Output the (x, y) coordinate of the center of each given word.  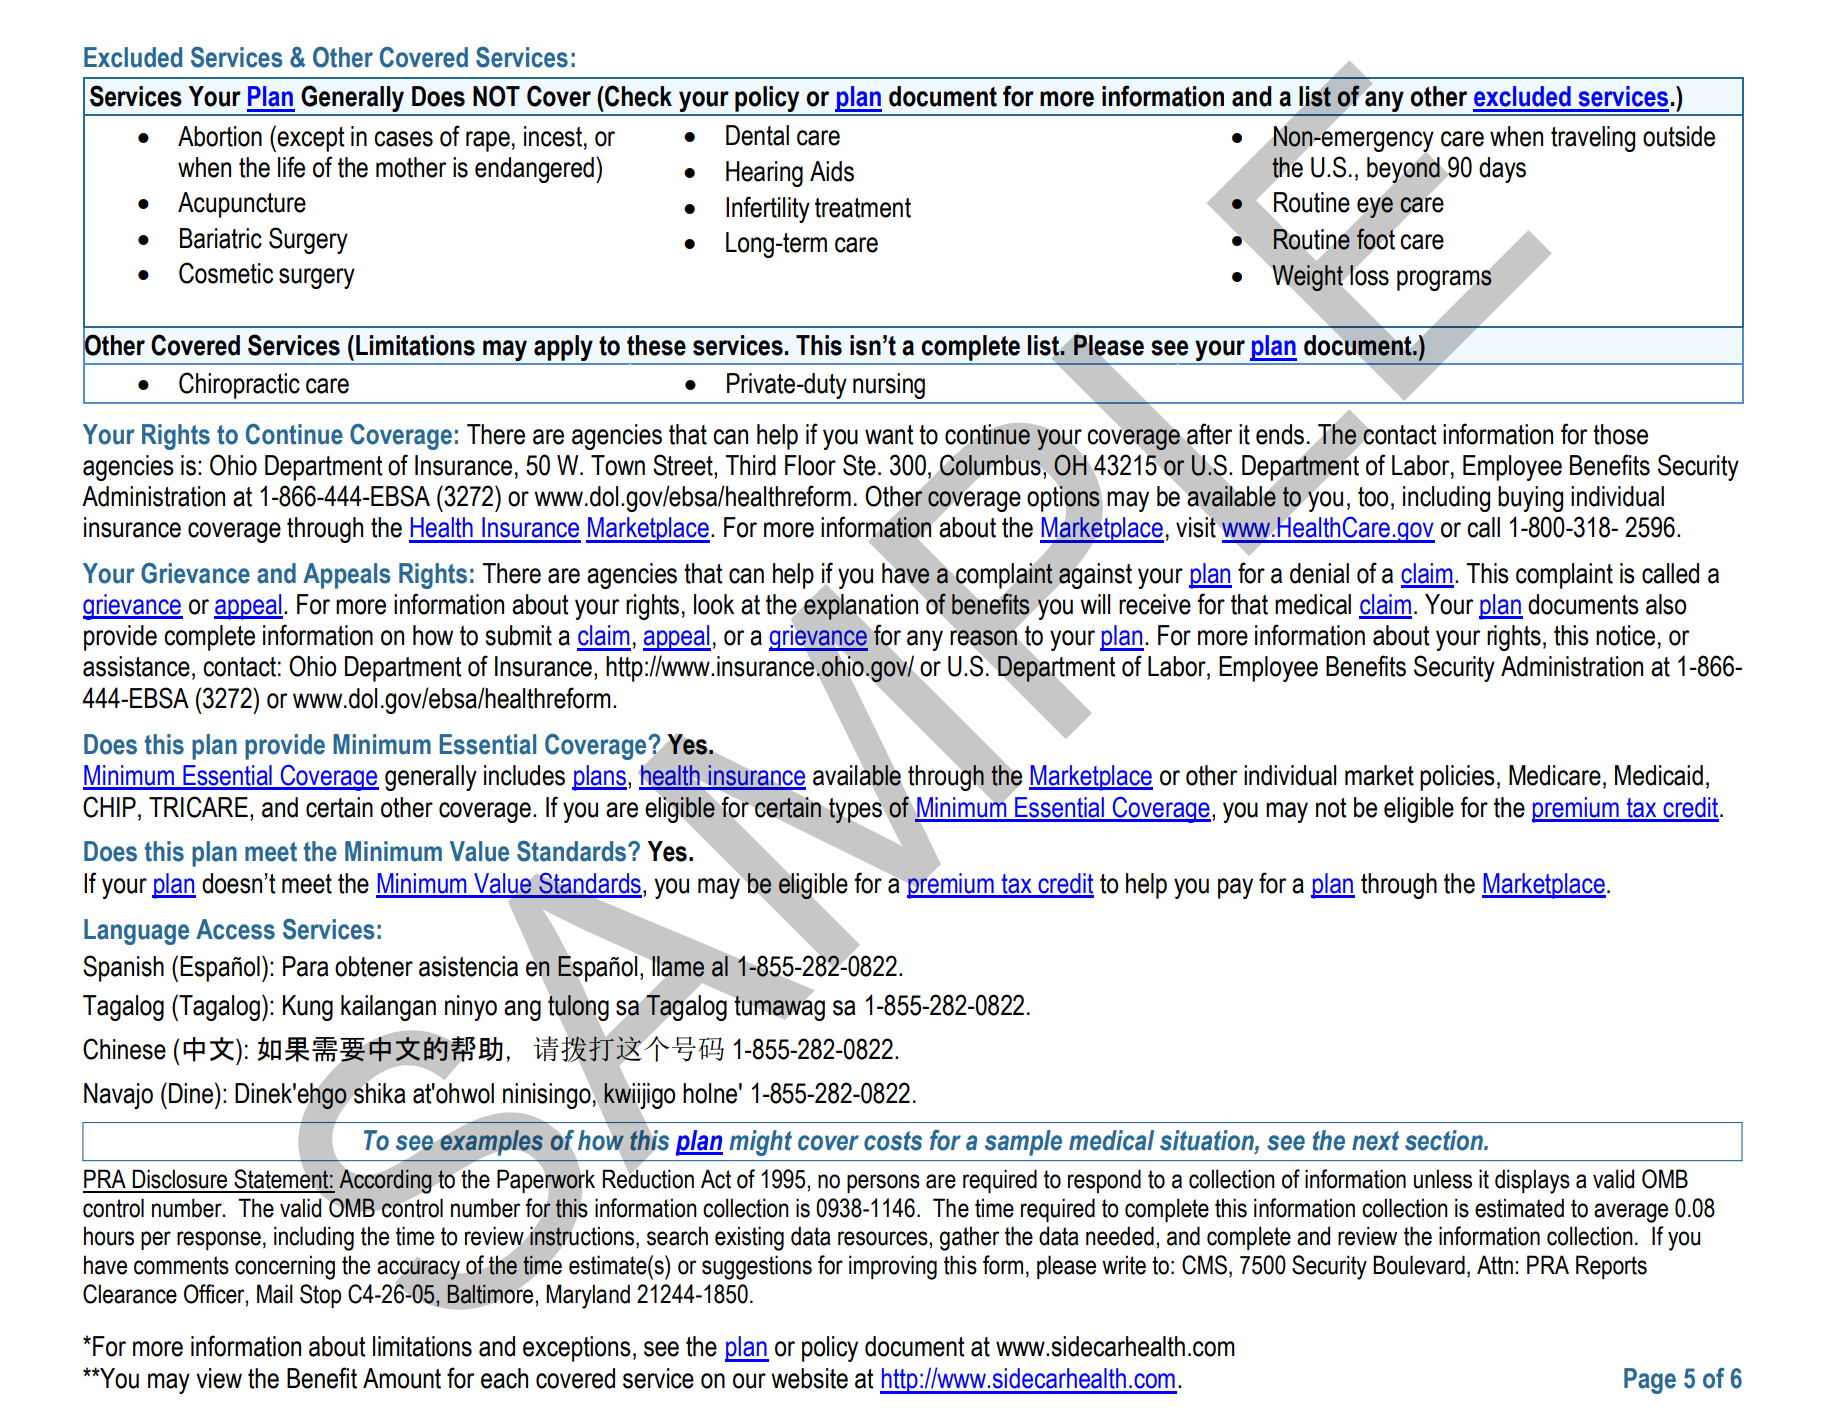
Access (235, 929)
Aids (832, 171)
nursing (889, 386)
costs (893, 1141)
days (1502, 170)
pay (1235, 888)
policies (1457, 778)
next (1375, 1141)
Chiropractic (239, 385)
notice (1625, 635)
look (714, 604)
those (1620, 434)
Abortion (220, 136)
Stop (320, 1296)
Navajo (118, 1096)
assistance (136, 666)
